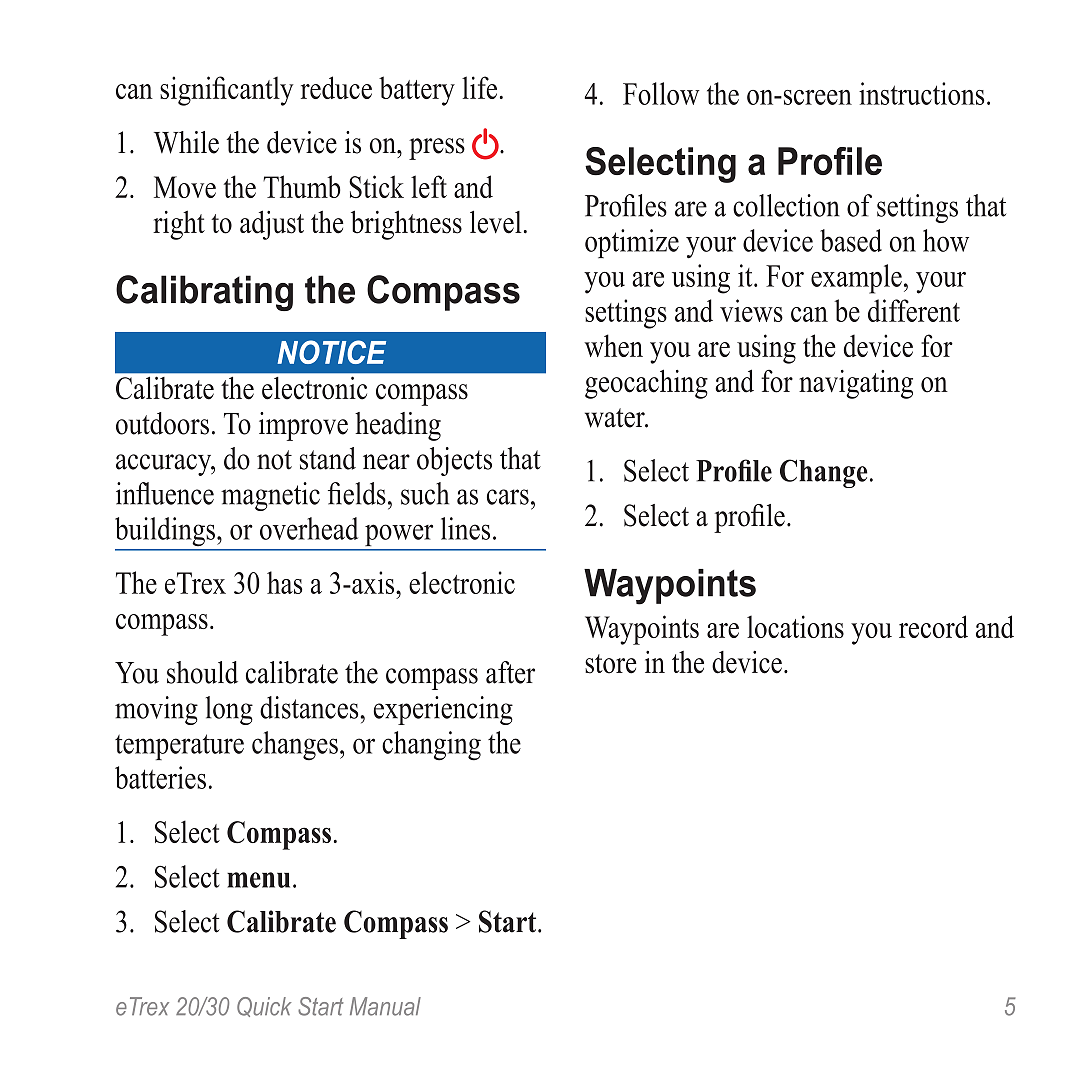 This page has width=1092, height=1092. I want to click on Manual, so click(385, 1006).
